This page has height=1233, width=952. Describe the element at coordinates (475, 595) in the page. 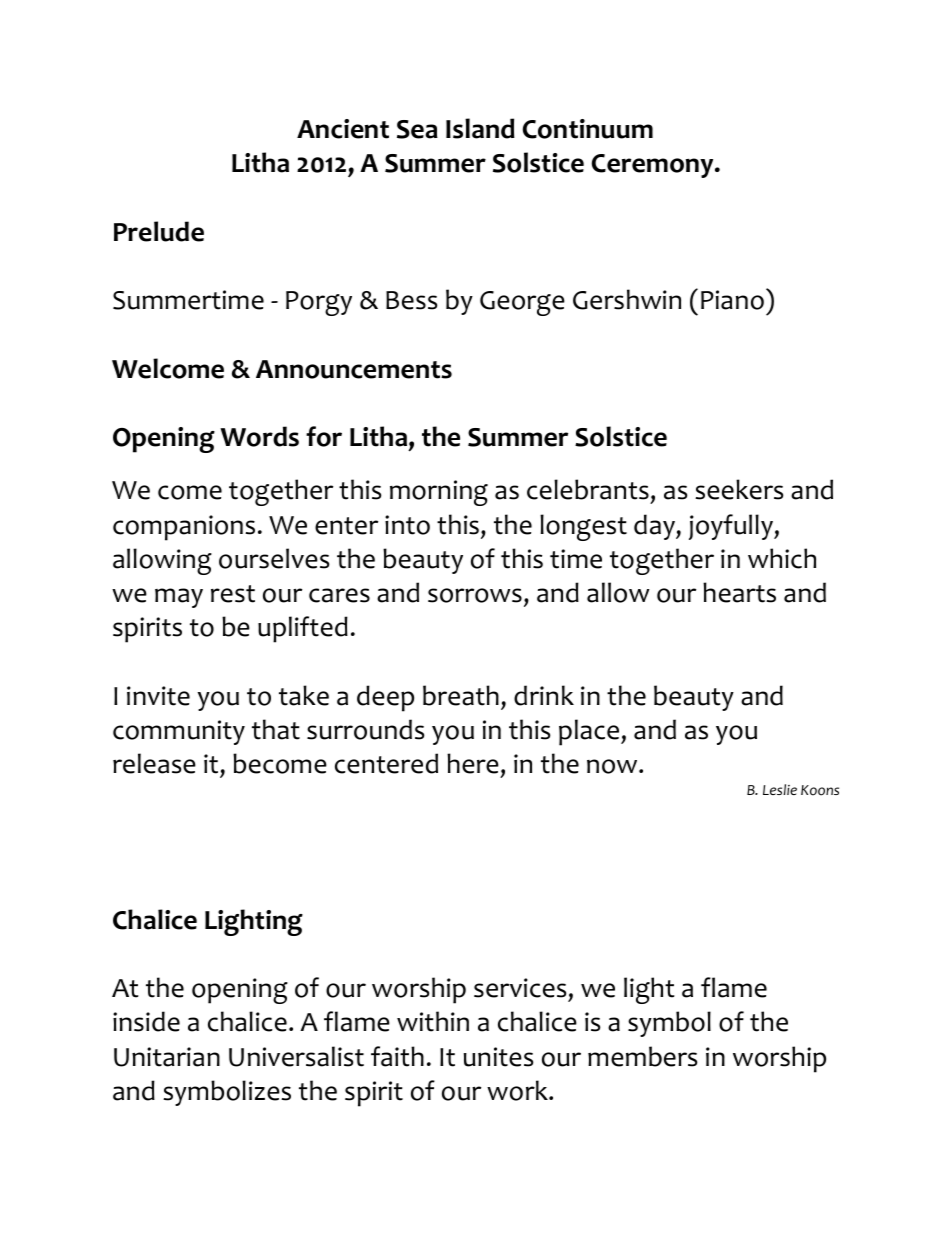

I see `sorrows` at that location.
